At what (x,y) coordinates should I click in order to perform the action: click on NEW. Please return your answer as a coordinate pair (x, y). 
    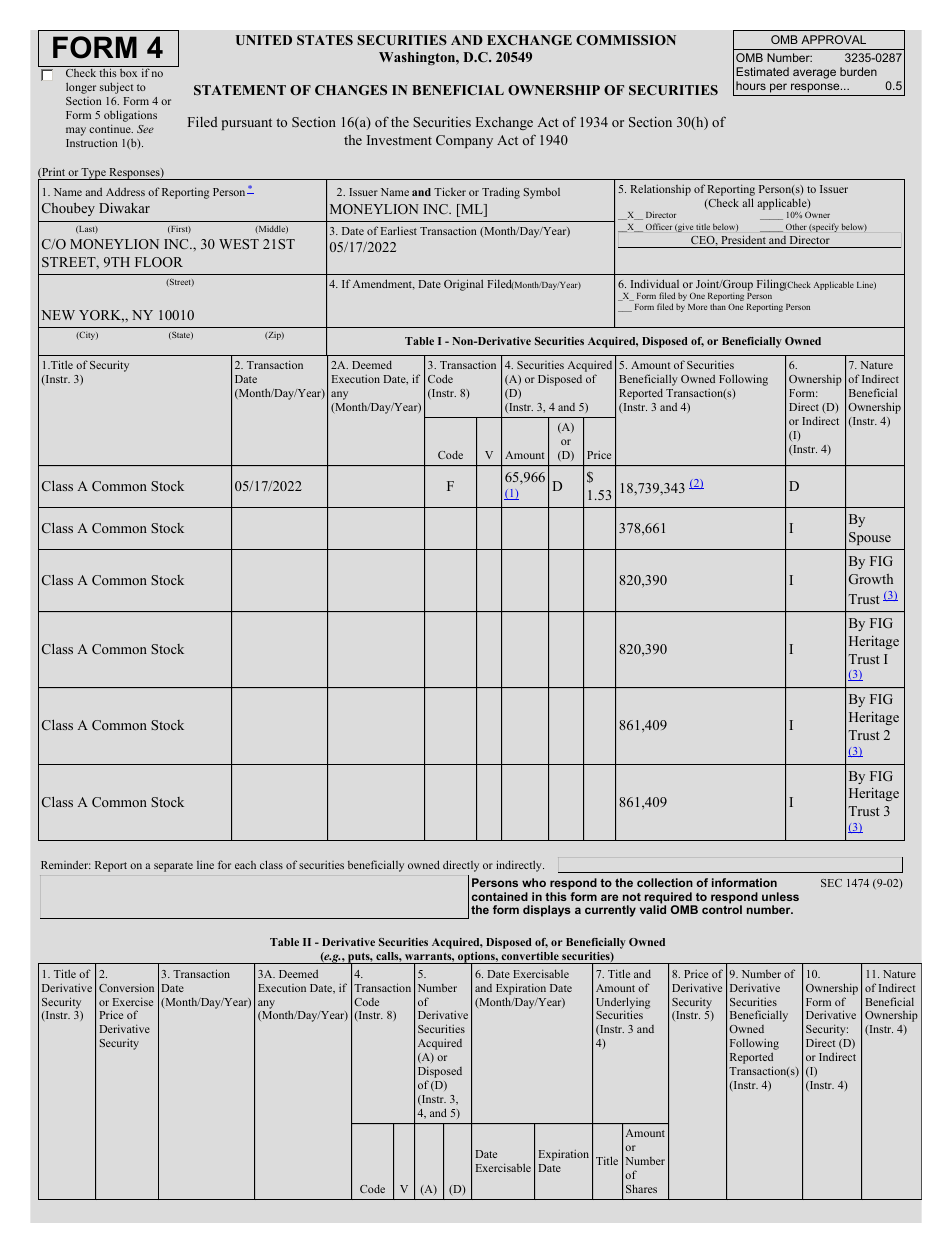
    Looking at the image, I should click on (58, 315).
